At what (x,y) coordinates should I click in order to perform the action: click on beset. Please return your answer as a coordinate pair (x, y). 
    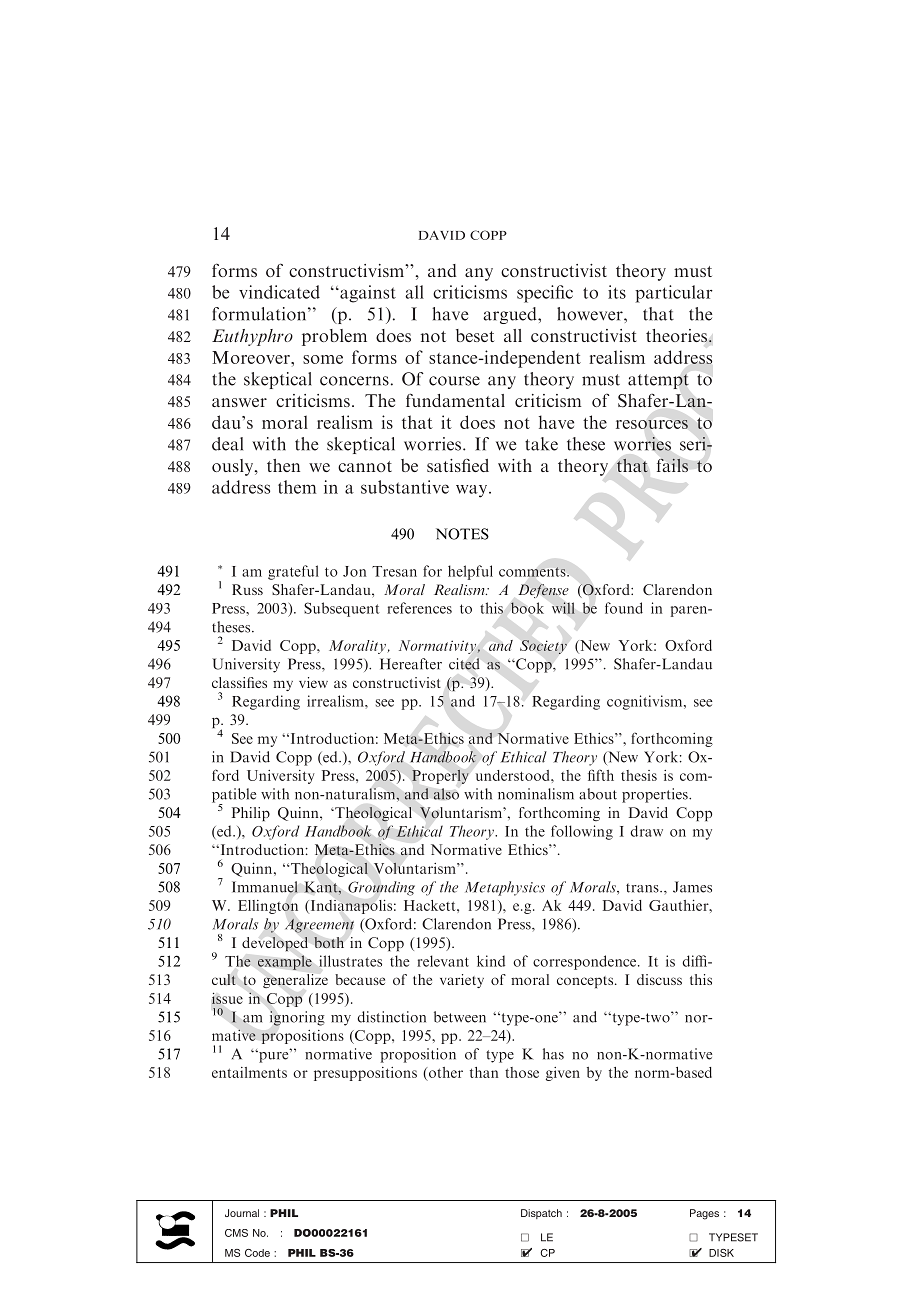
    Looking at the image, I should click on (475, 335).
